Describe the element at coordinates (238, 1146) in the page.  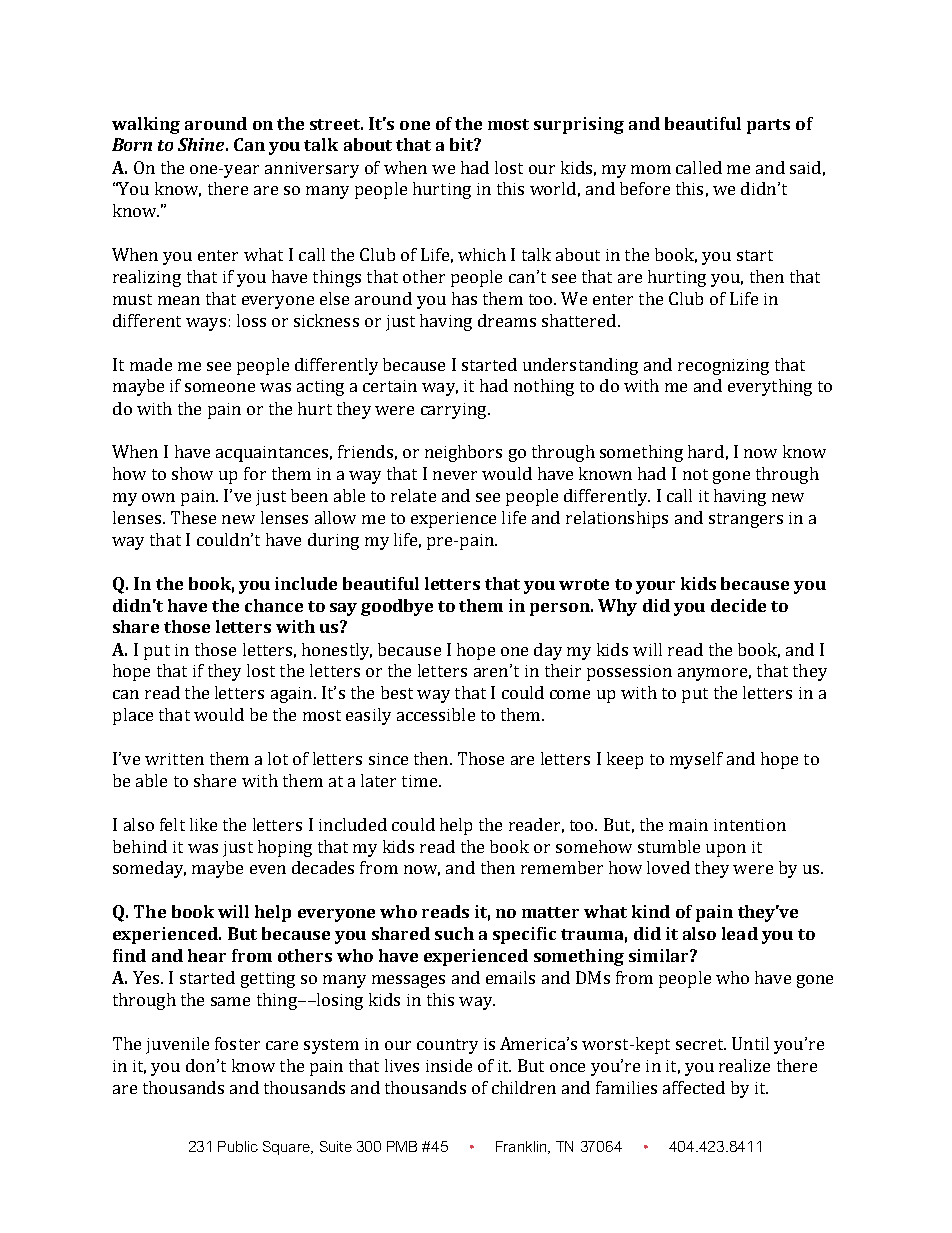
I see `Public` at that location.
